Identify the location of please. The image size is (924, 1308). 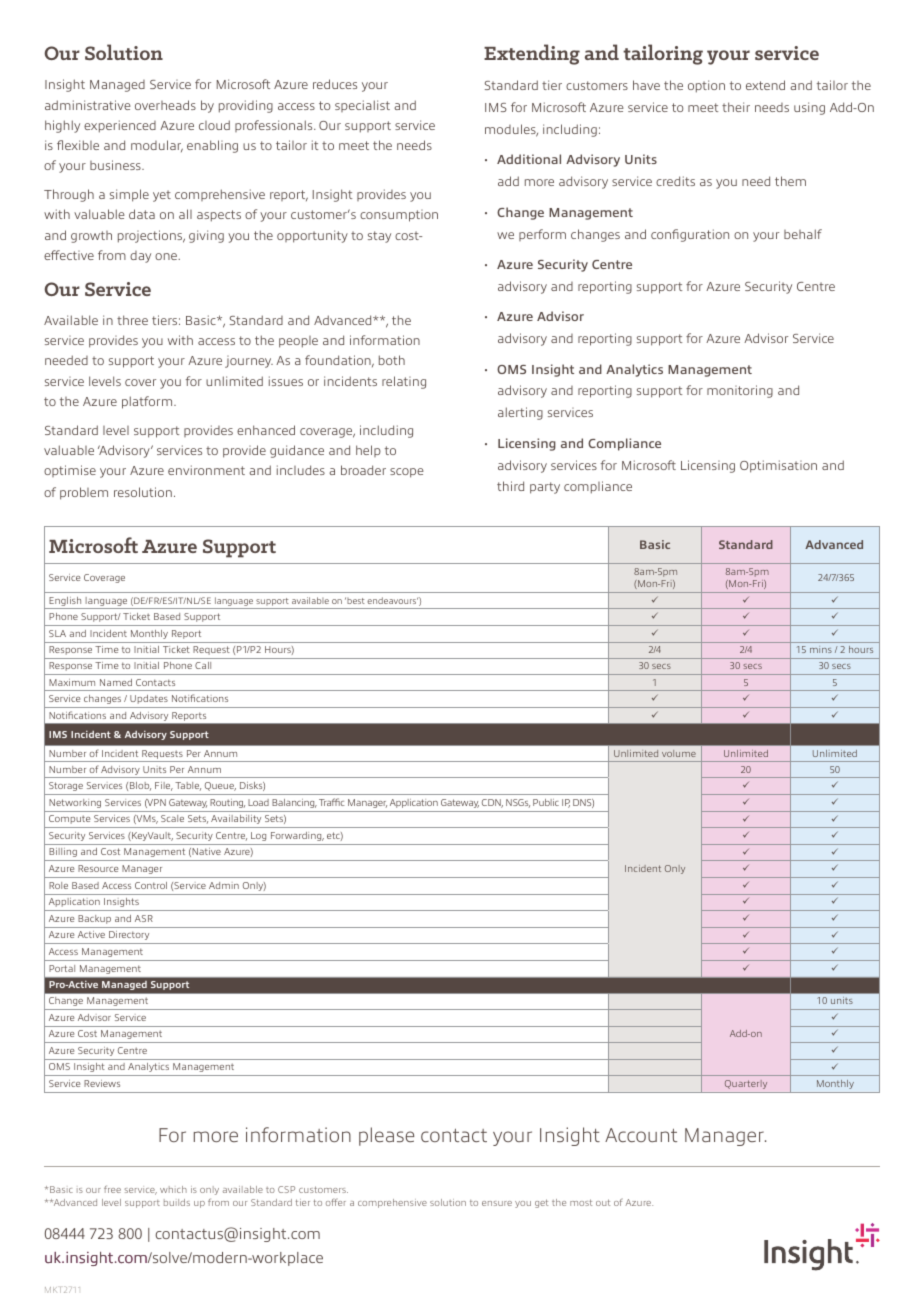
(386, 1136).
